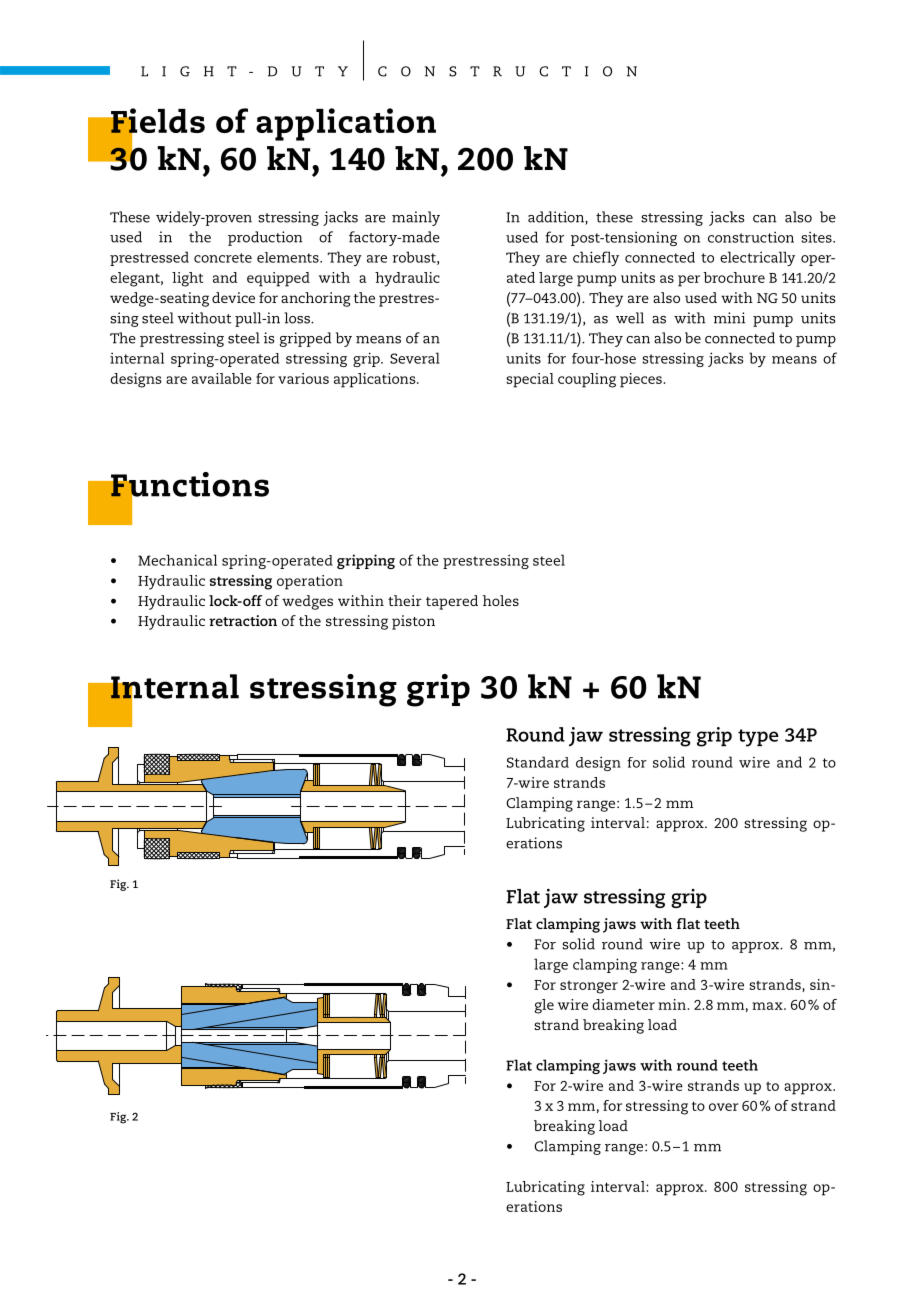 The width and height of the page is (924, 1308). Describe the element at coordinates (416, 218) in the page. I see `mainly` at that location.
